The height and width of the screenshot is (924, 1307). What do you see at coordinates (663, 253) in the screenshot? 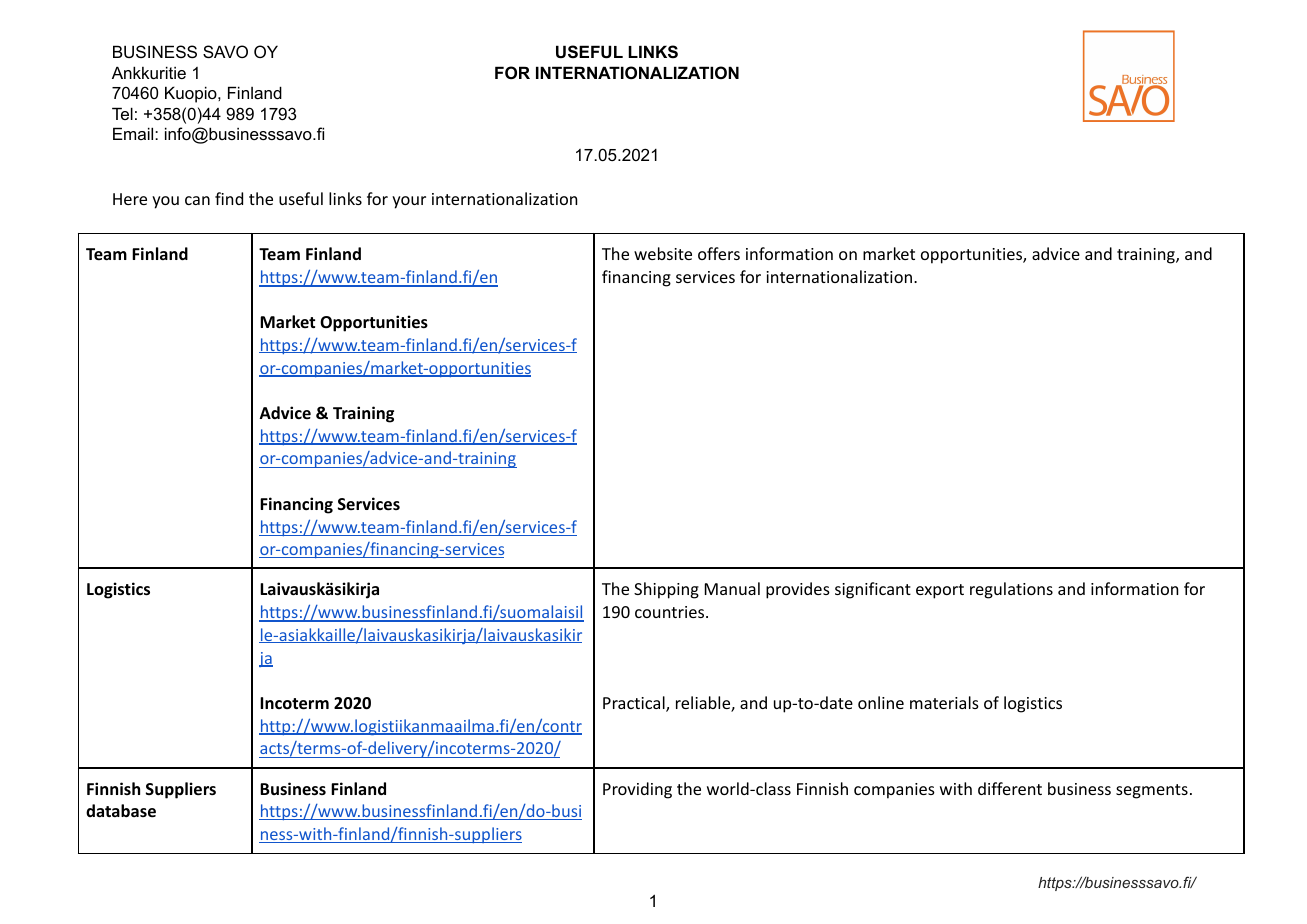
I see `website` at bounding box center [663, 253].
